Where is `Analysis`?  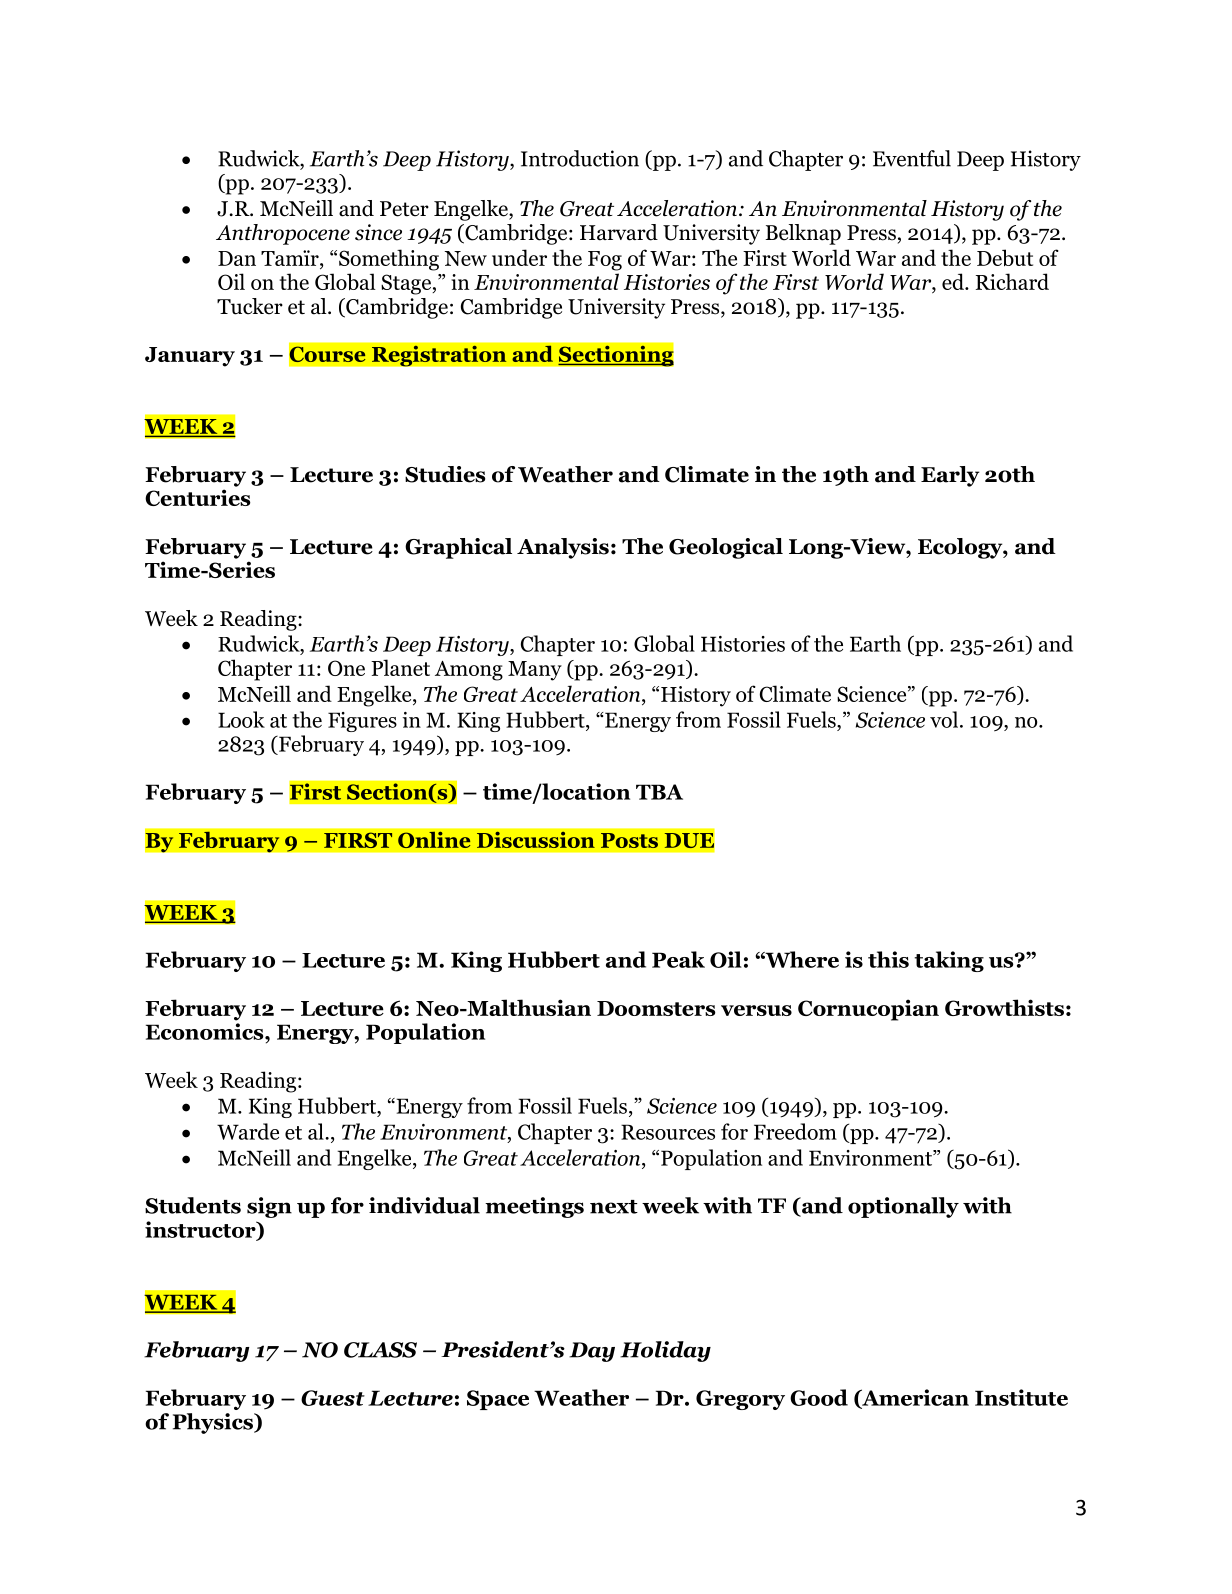
Analysis is located at coordinates (563, 548).
